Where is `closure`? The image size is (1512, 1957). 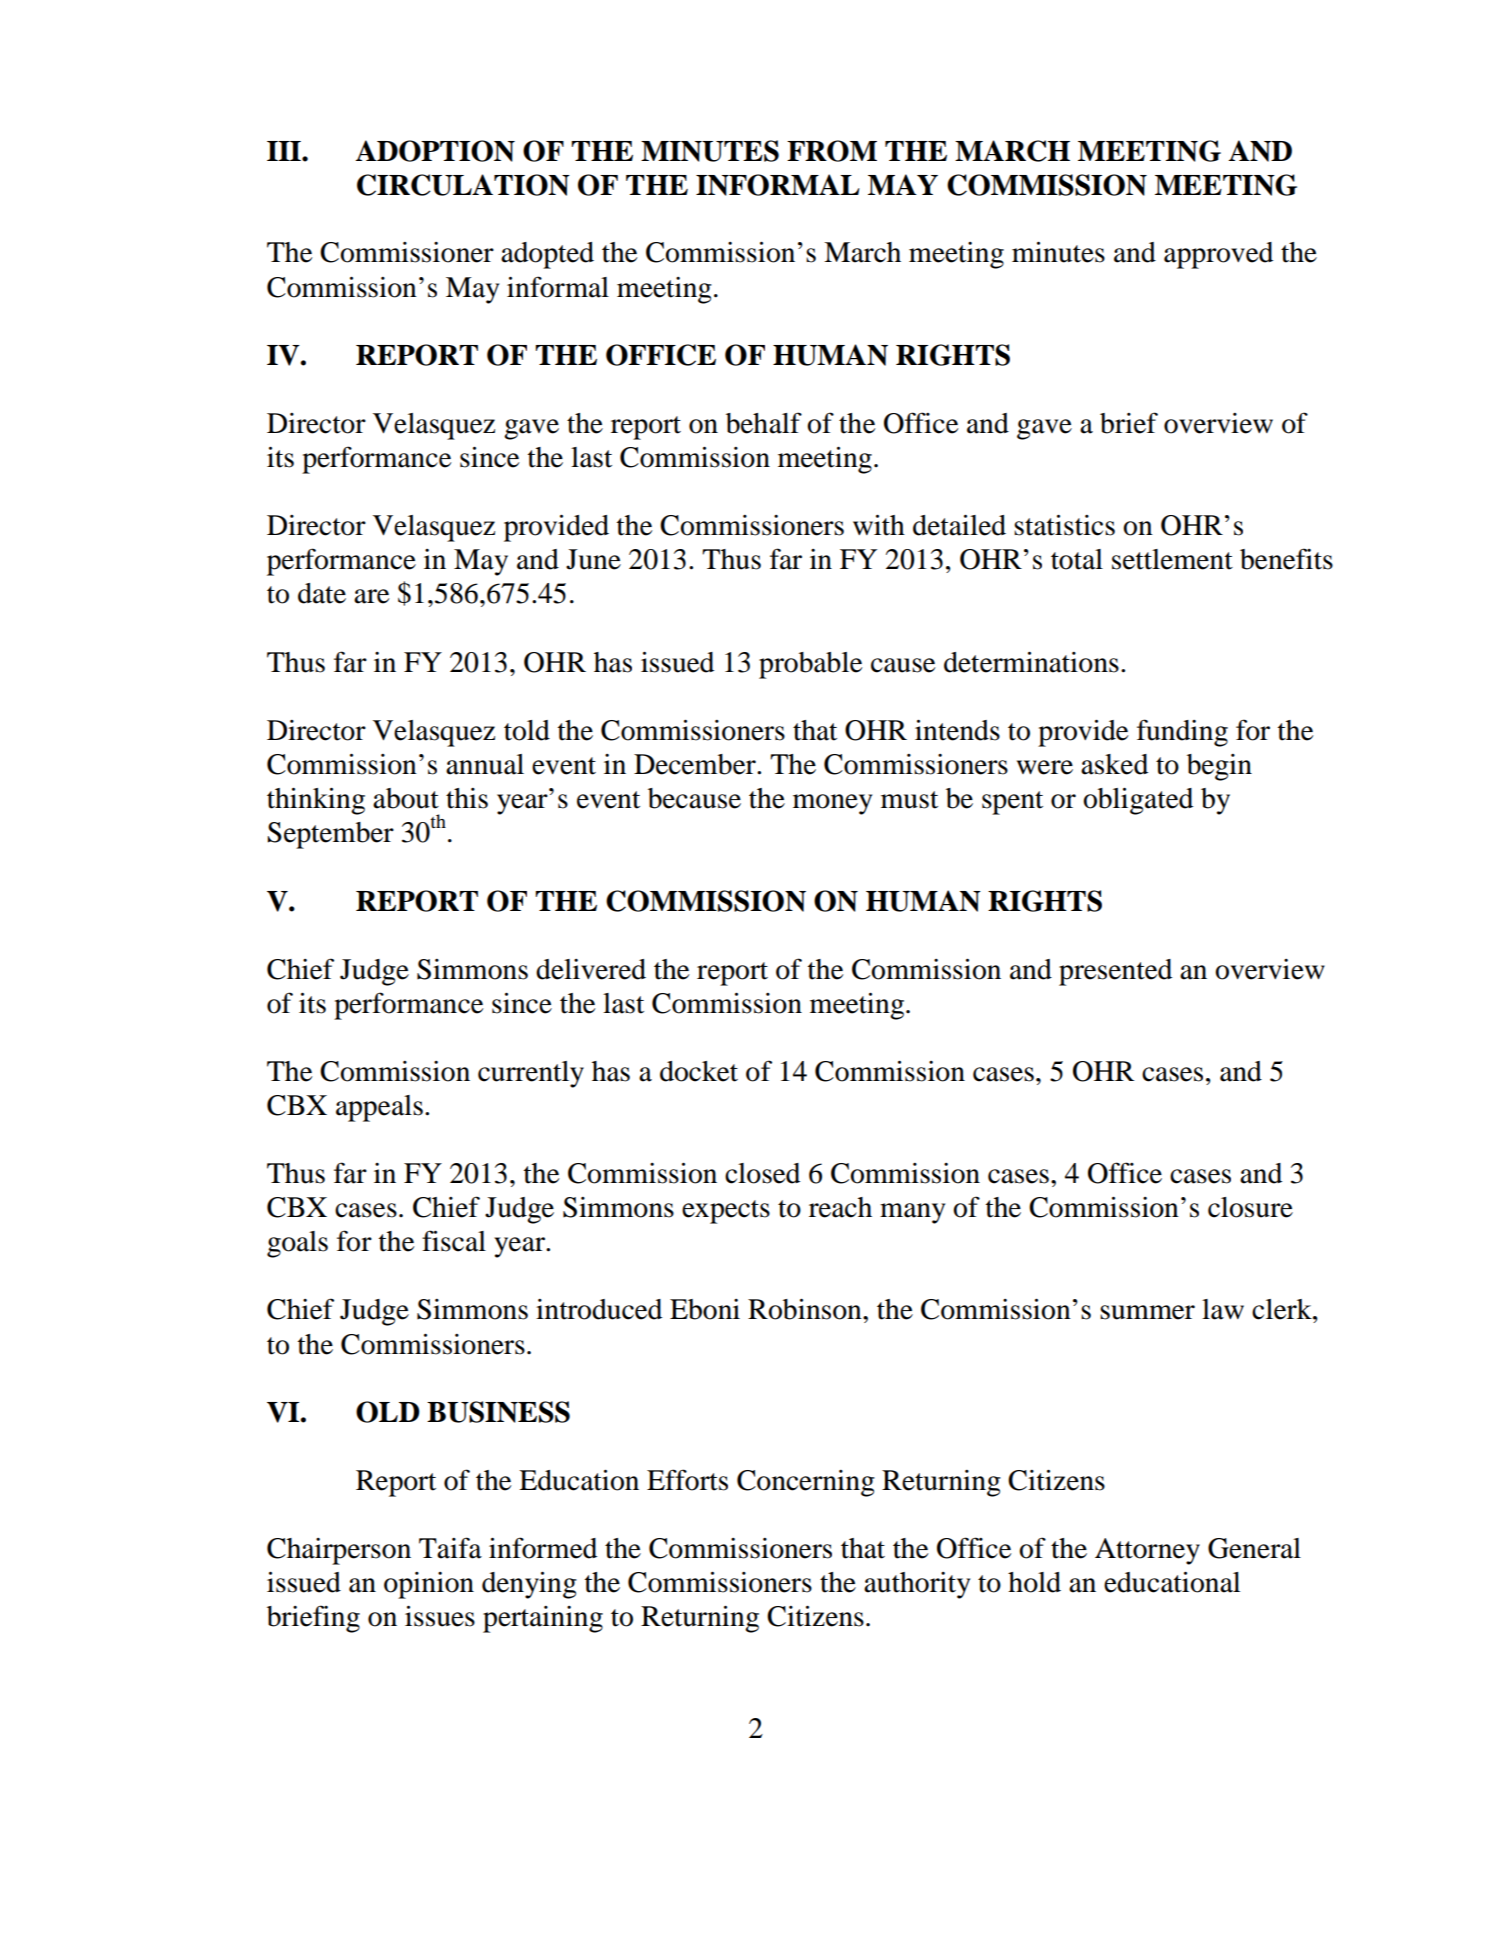 closure is located at coordinates (1250, 1207).
